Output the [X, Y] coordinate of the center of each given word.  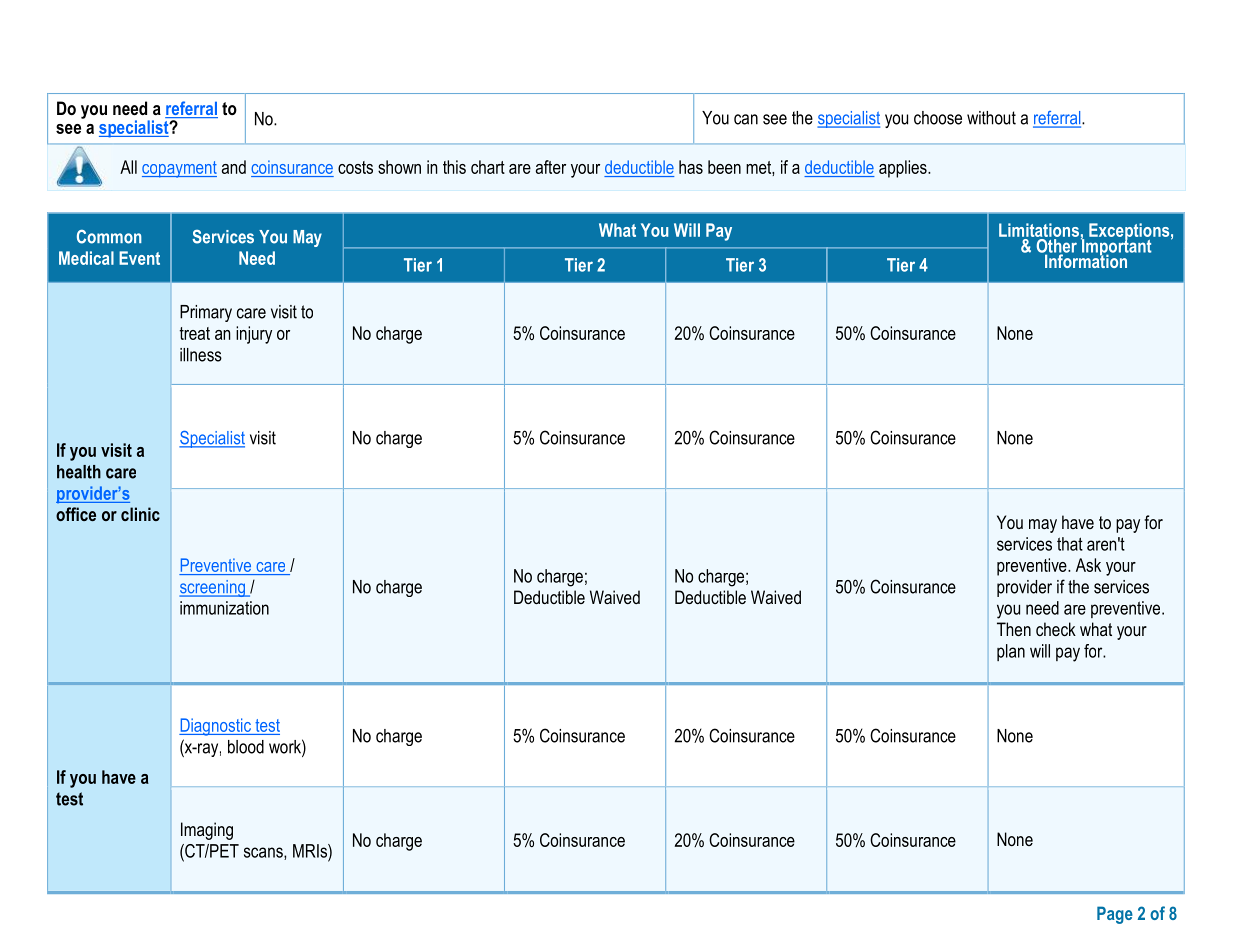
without [991, 118]
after [551, 167]
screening [213, 588]
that [1070, 544]
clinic [140, 514]
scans [264, 853]
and [234, 167]
